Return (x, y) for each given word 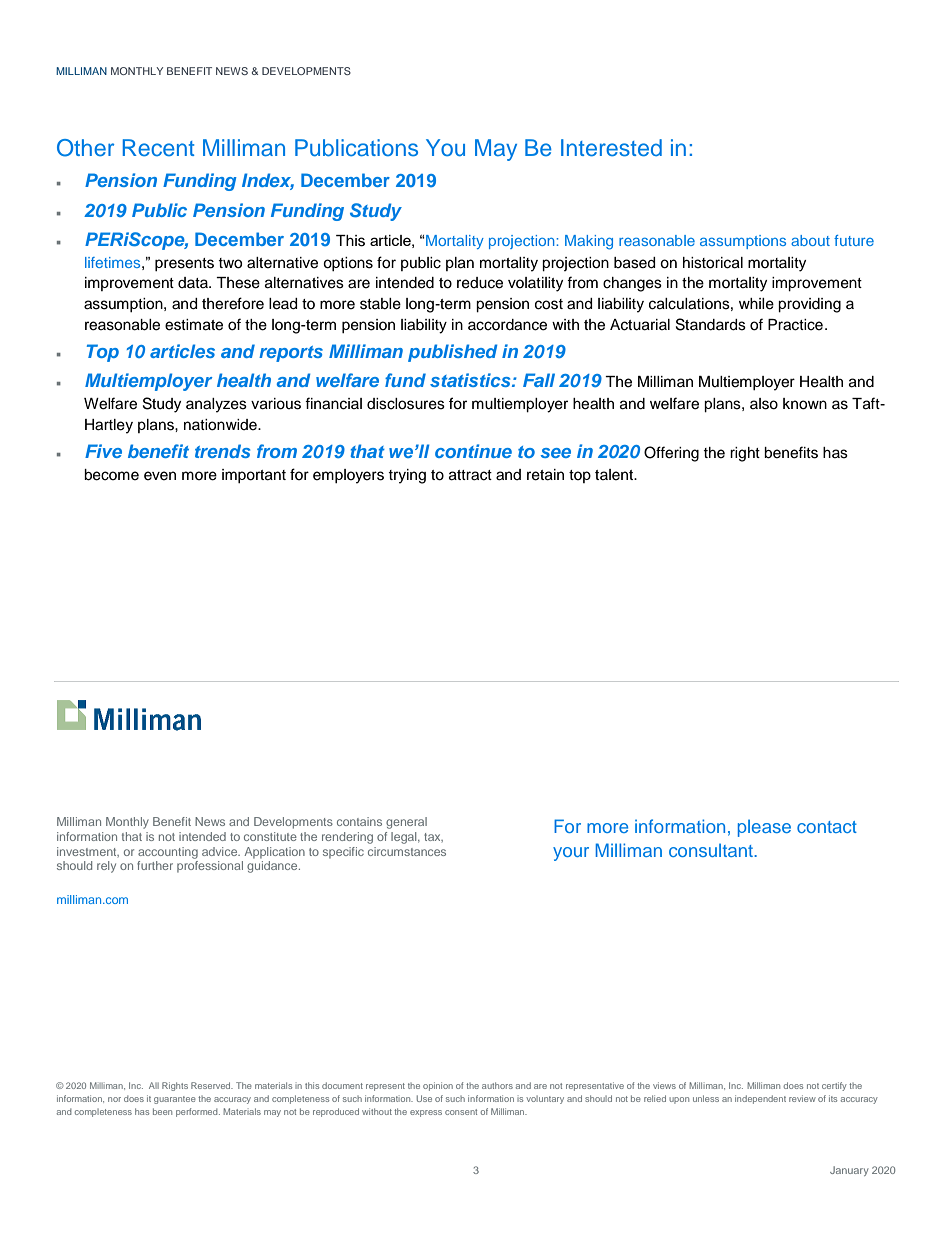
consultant (712, 850)
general (406, 823)
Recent (158, 147)
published (452, 353)
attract (470, 475)
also (764, 404)
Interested (611, 148)
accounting (168, 853)
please (764, 828)
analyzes (216, 405)
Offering (671, 454)
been (162, 1111)
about (810, 240)
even (160, 476)
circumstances (407, 851)
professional (210, 867)
